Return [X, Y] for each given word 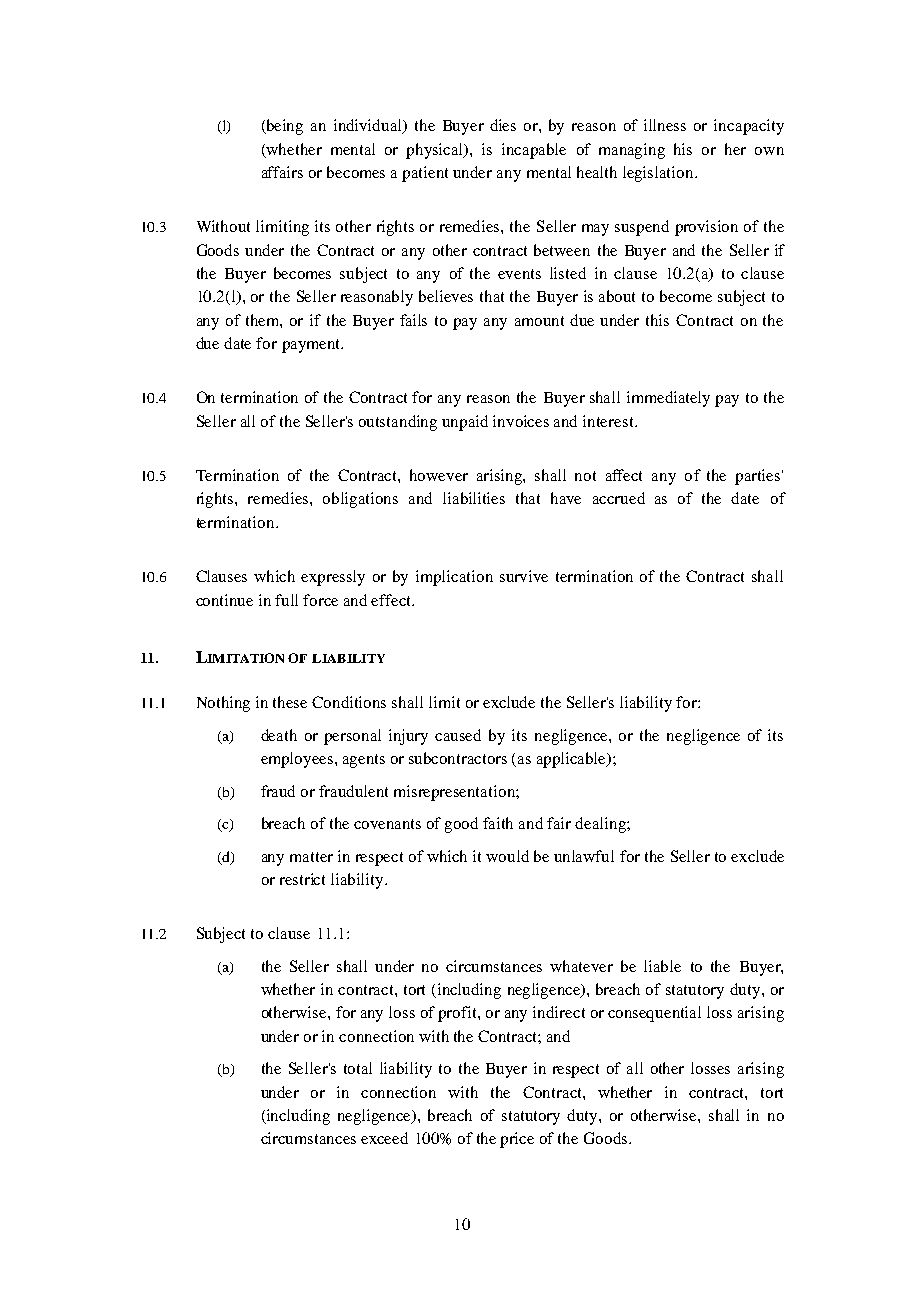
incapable [534, 151]
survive [524, 576]
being [283, 127]
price [517, 1140]
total [358, 1068]
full [286, 600]
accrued [619, 498]
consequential [654, 1014]
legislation [659, 174]
